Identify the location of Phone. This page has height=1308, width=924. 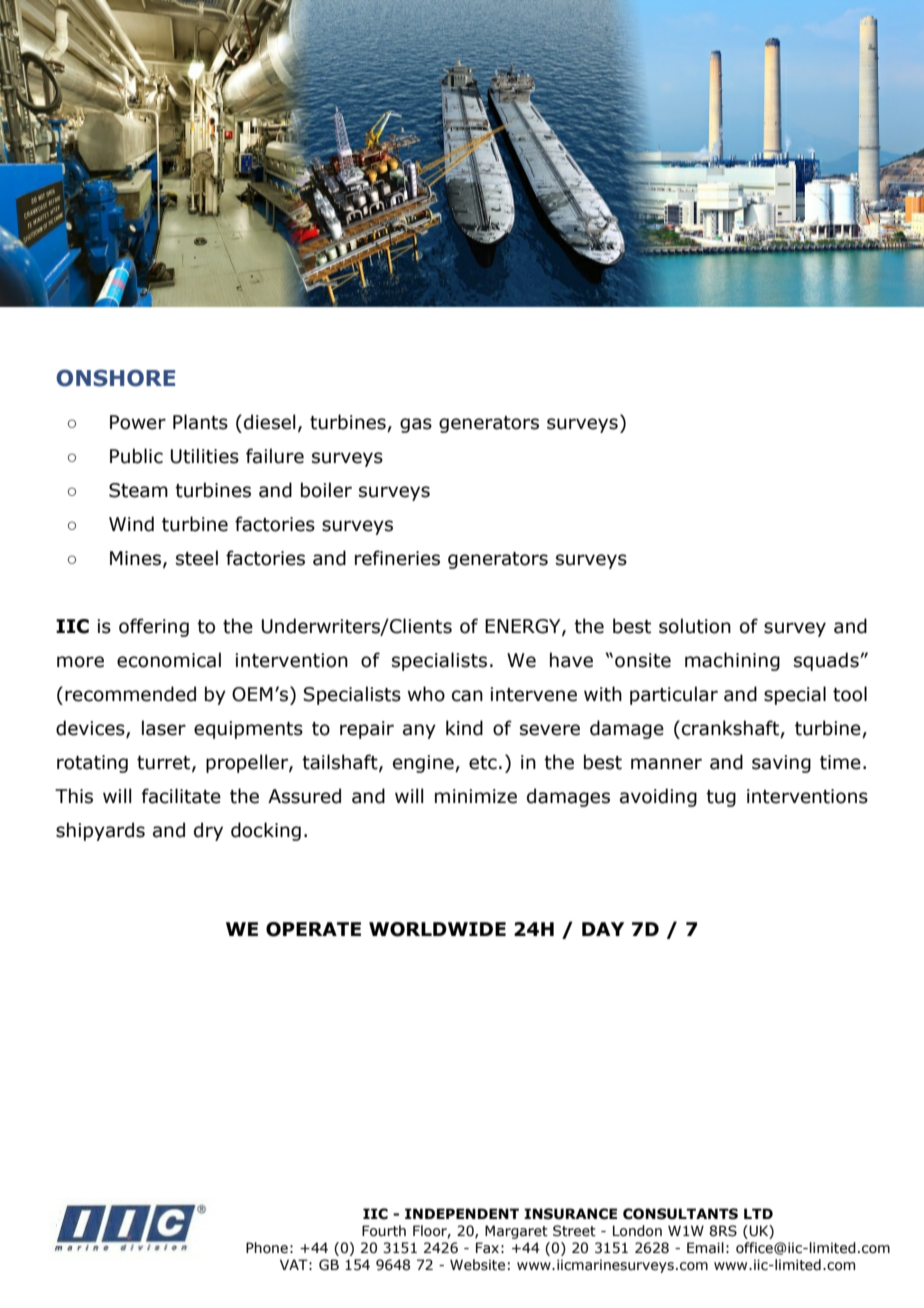
(267, 1248).
